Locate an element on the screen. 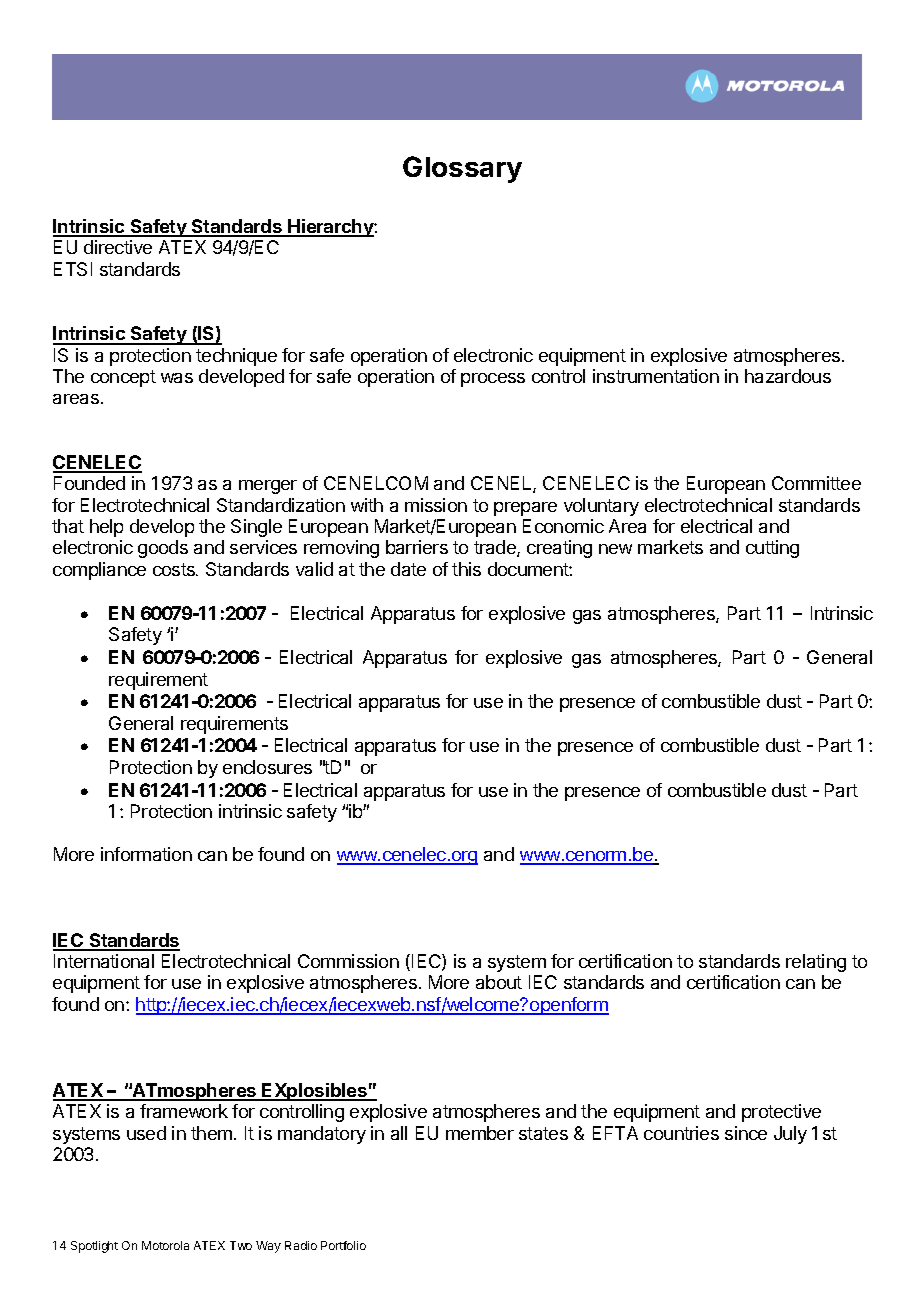 This screenshot has width=924, height=1308. hazardous is located at coordinates (788, 376).
